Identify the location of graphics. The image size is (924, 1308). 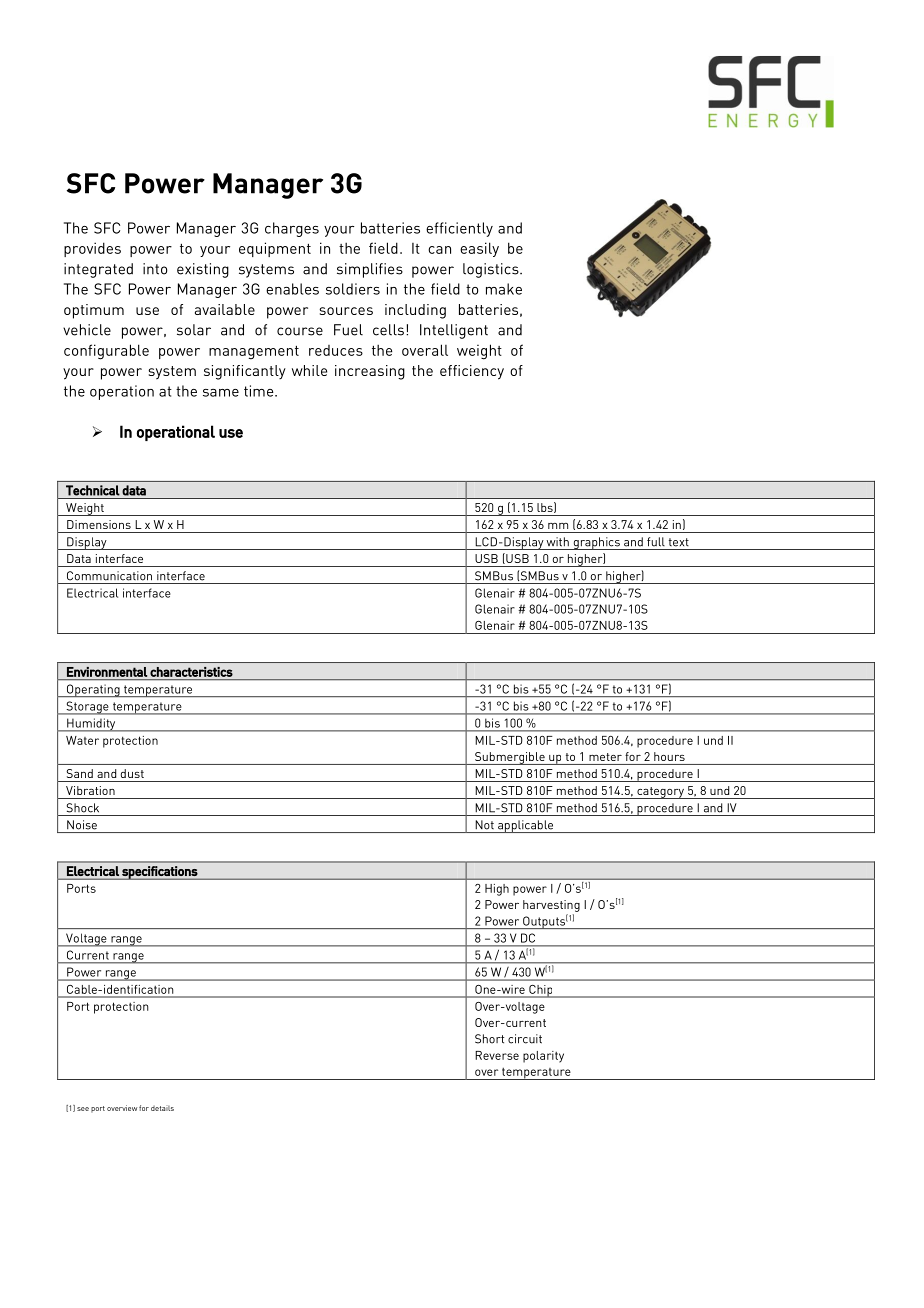
(596, 543).
